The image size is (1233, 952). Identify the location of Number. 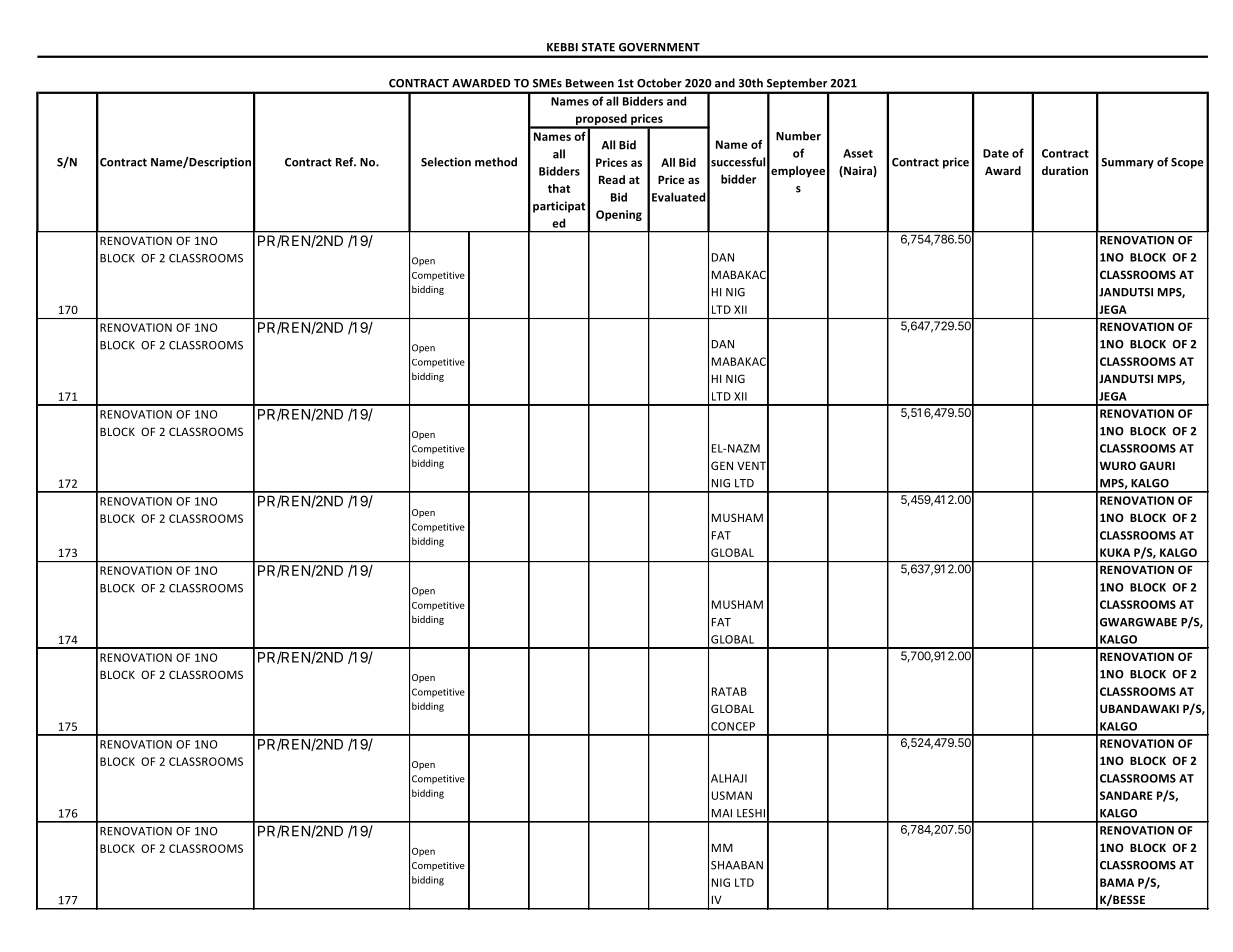
(798, 136).
